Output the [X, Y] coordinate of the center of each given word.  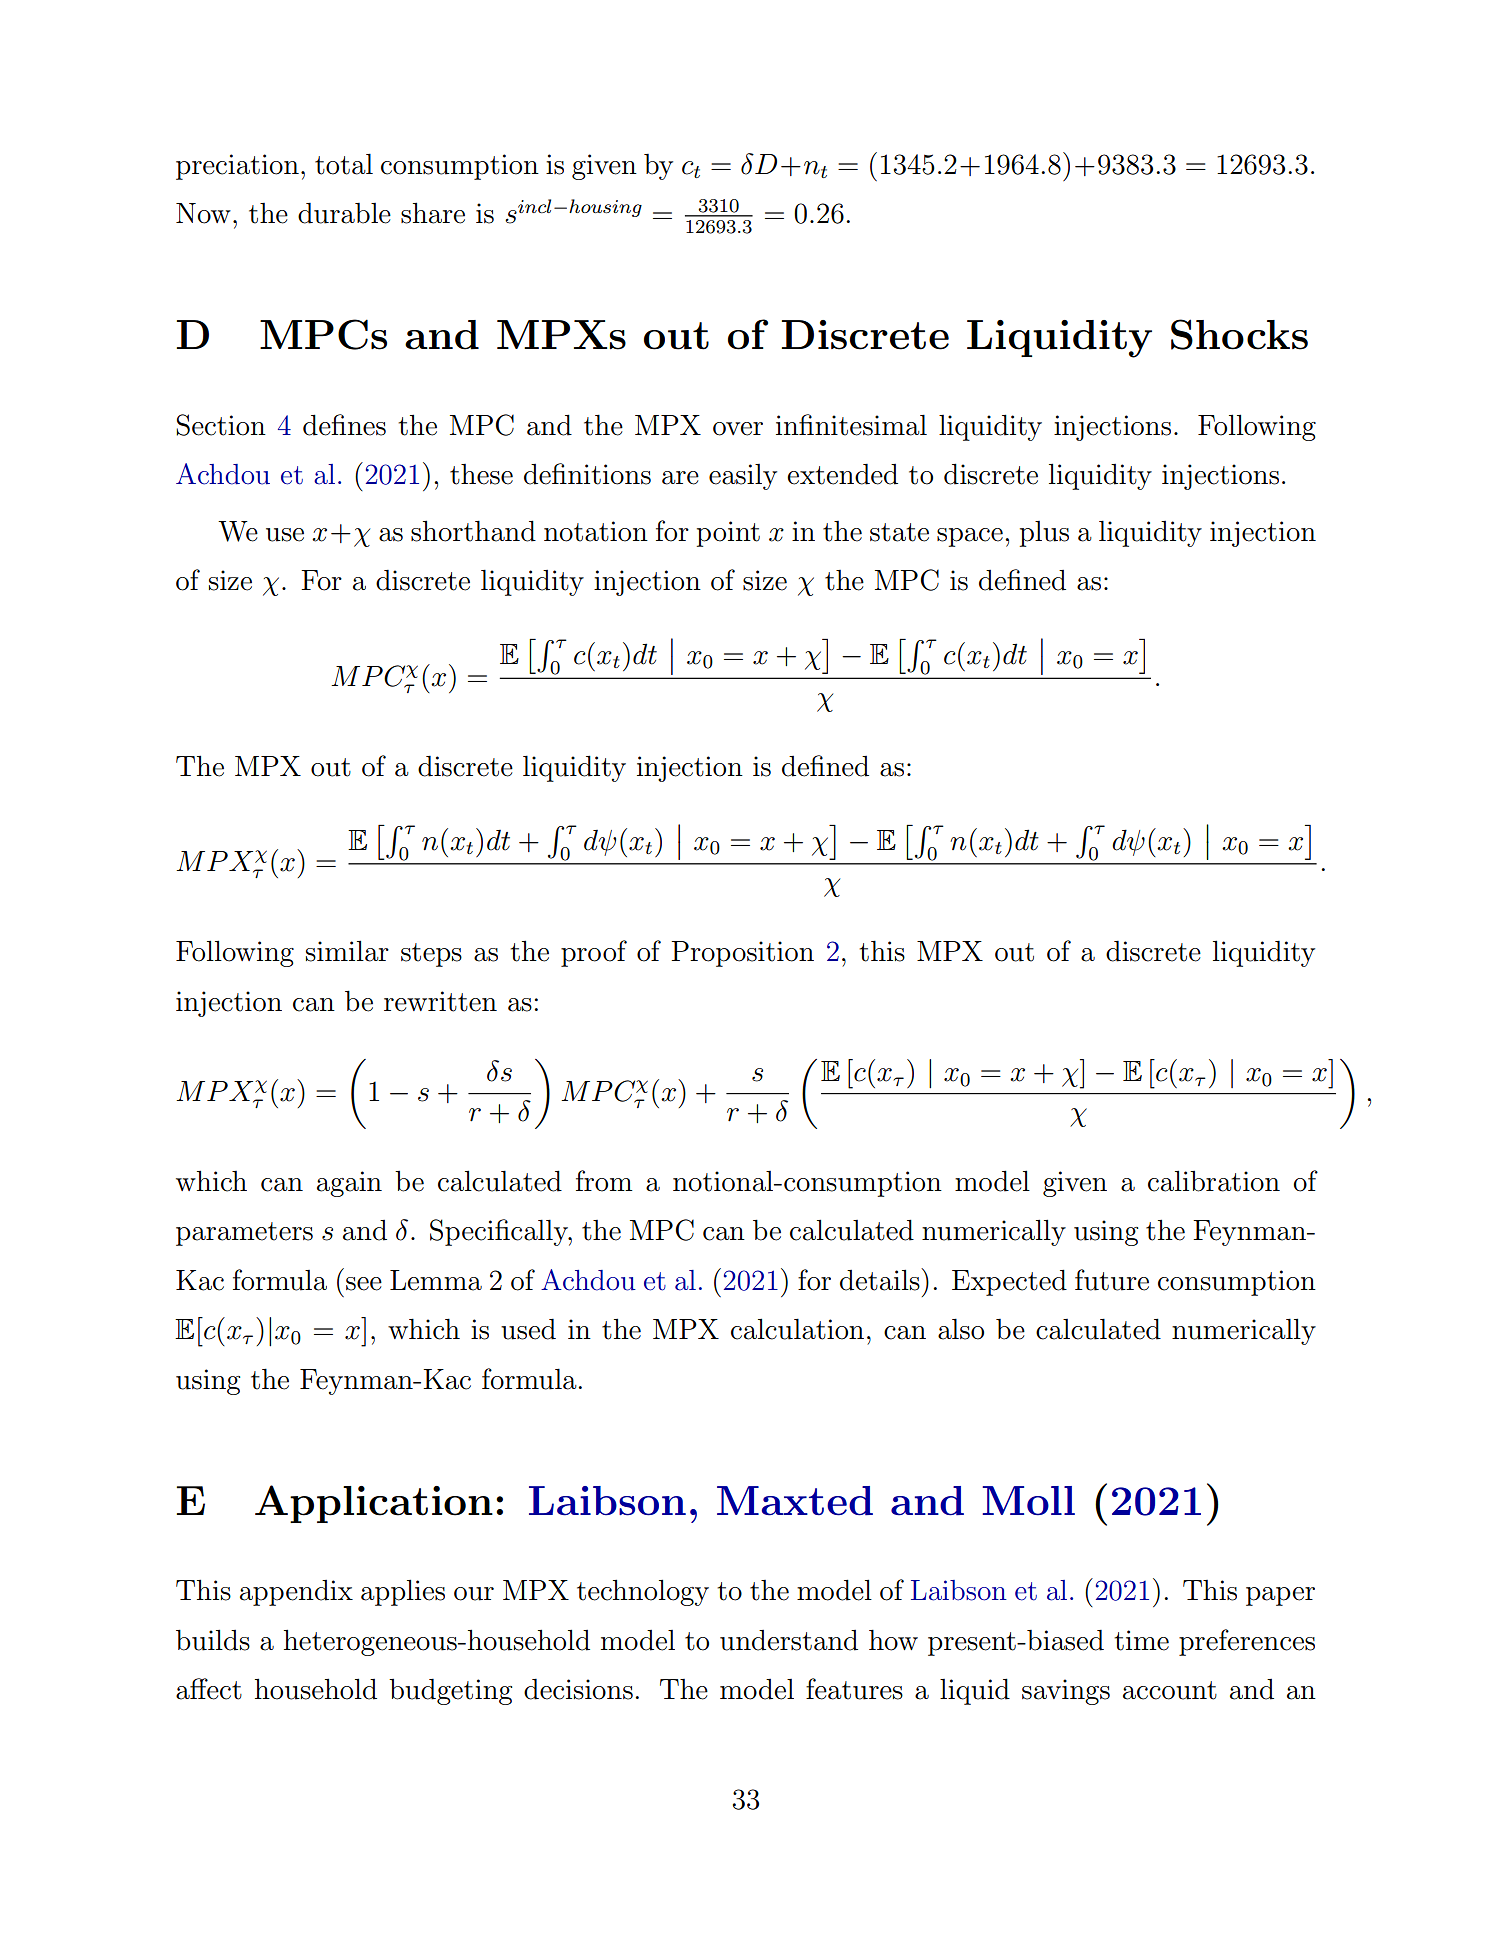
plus [1044, 534]
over [738, 429]
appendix [296, 1593]
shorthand [473, 531]
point [728, 534]
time [1141, 1640]
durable [344, 213]
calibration [1214, 1181]
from [604, 1181]
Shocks [1239, 334]
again [349, 1184]
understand [789, 1640]
